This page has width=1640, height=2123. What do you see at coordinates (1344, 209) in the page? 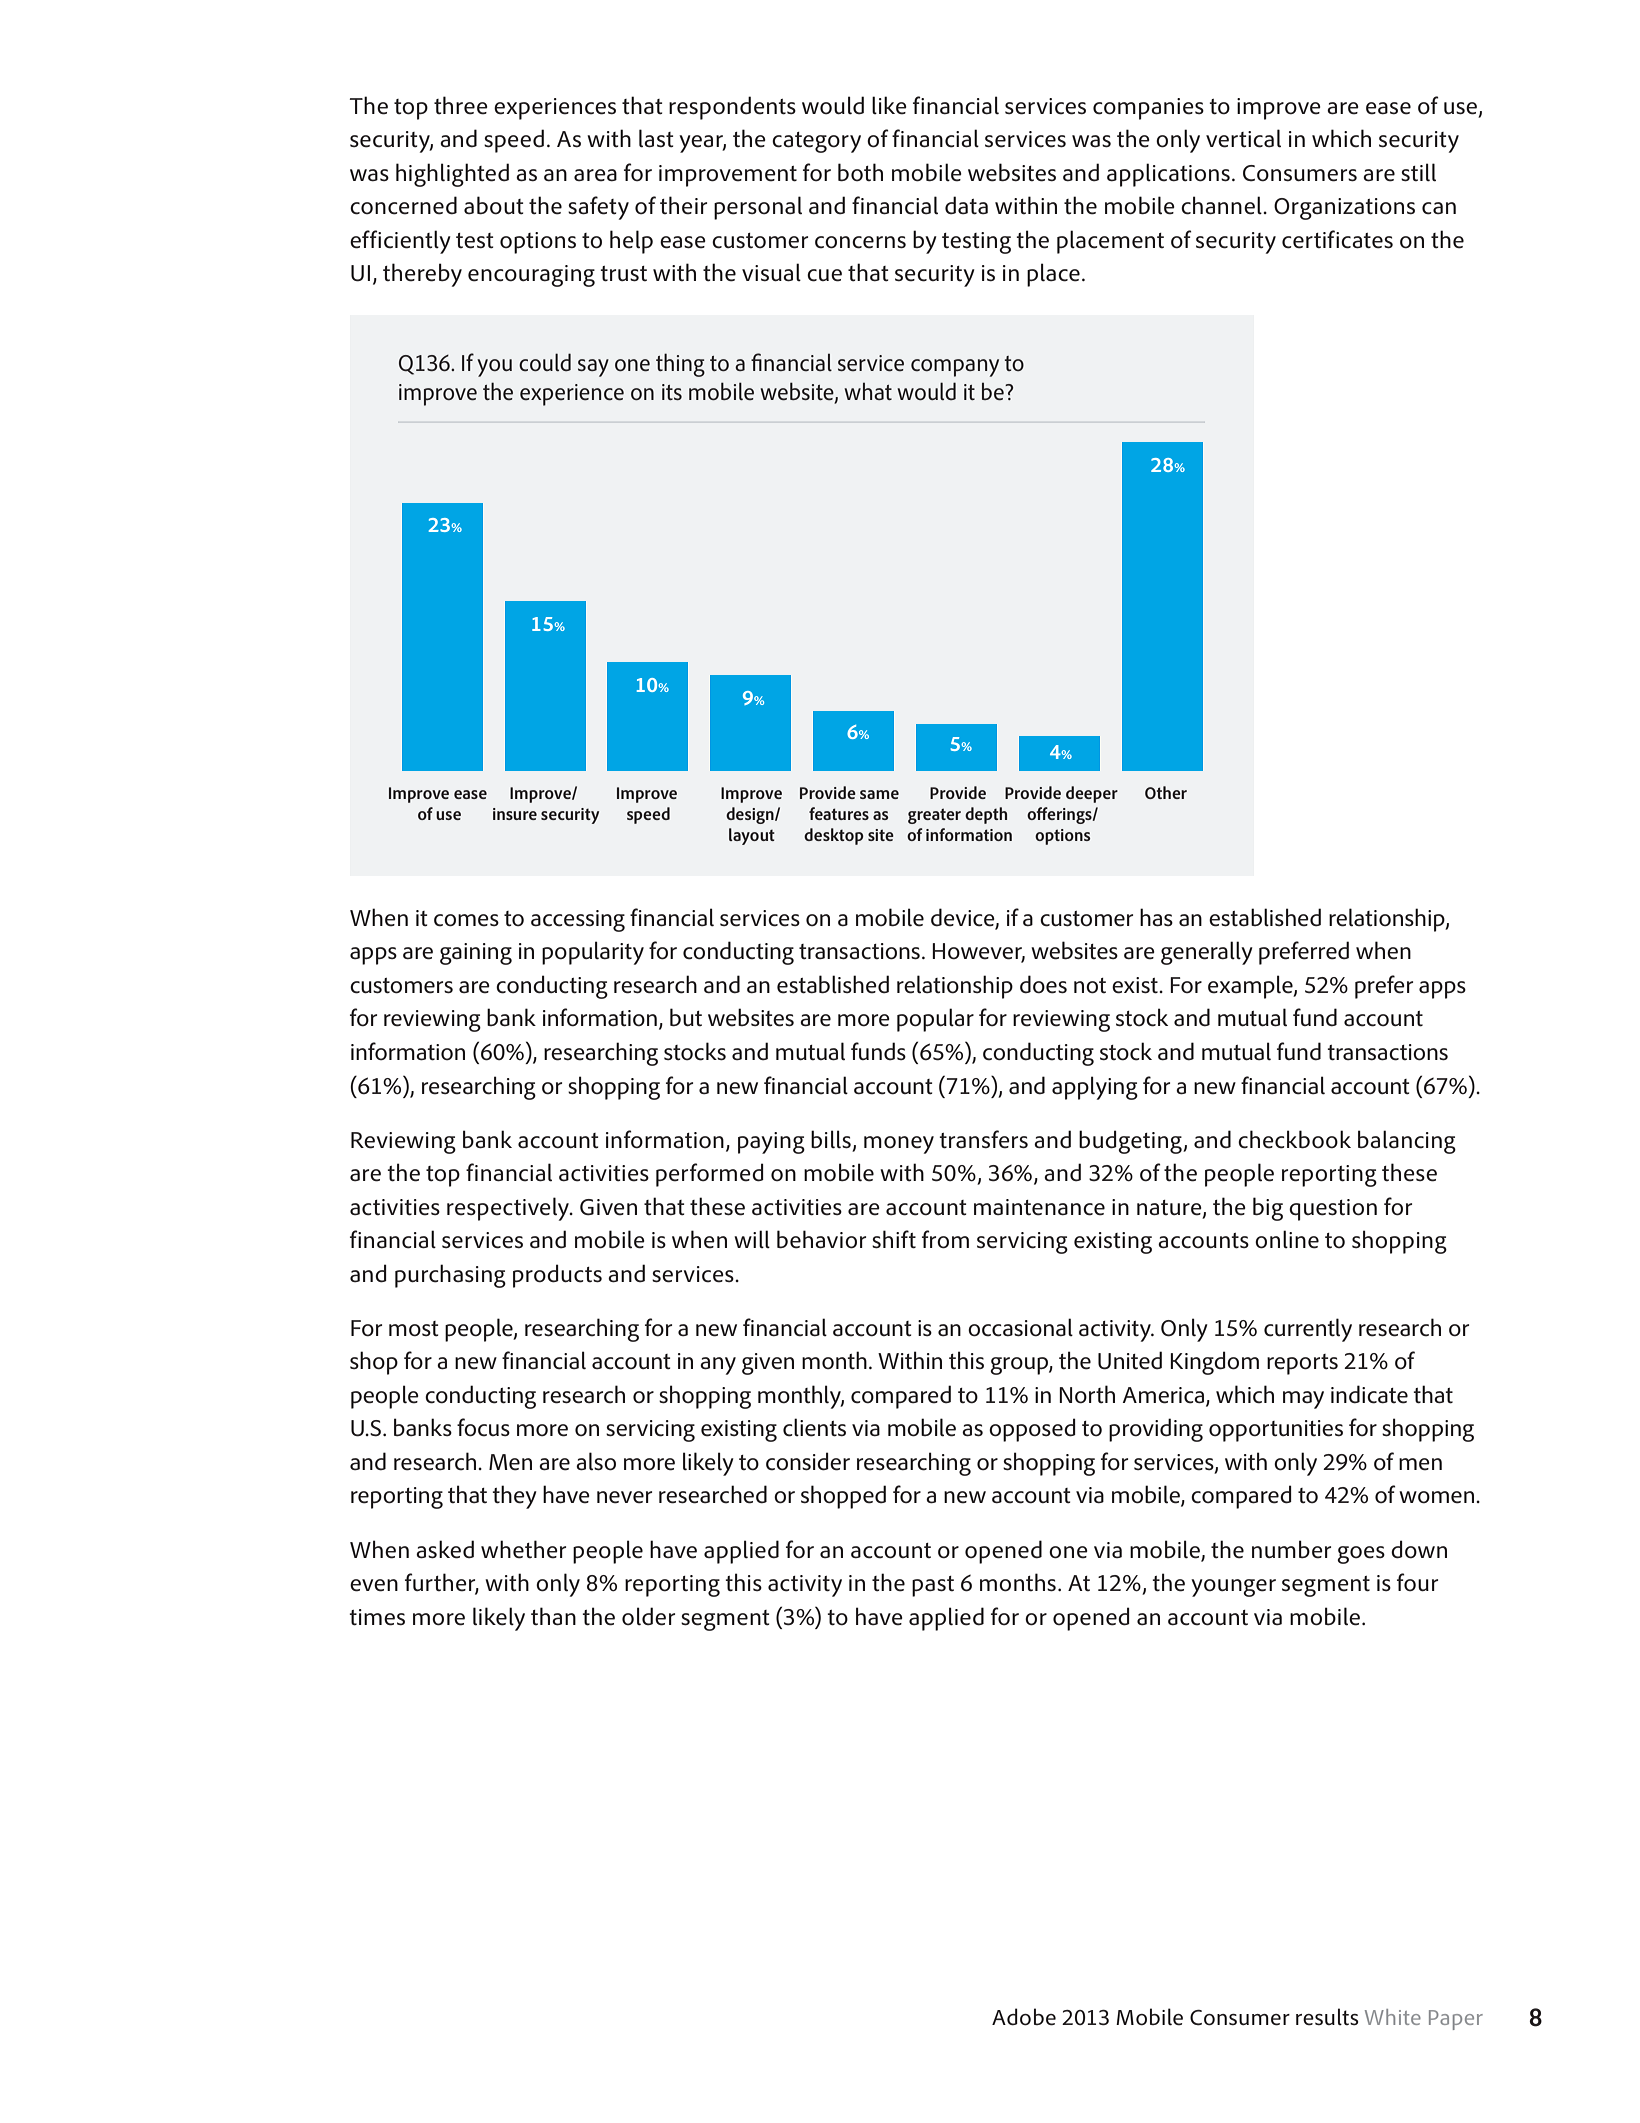
I see `Organizations` at bounding box center [1344, 209].
